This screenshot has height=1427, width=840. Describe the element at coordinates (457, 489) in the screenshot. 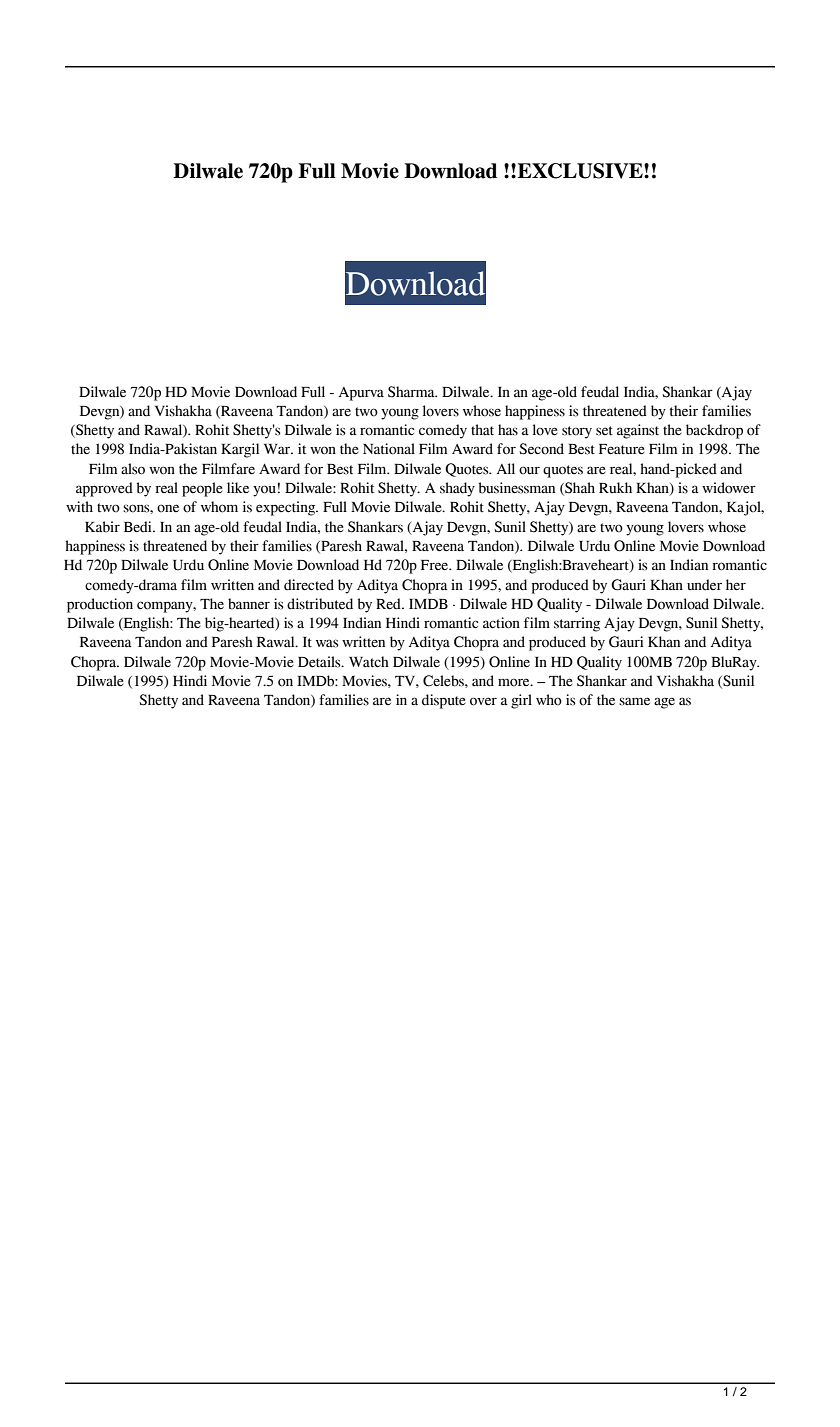

I see `shady` at that location.
